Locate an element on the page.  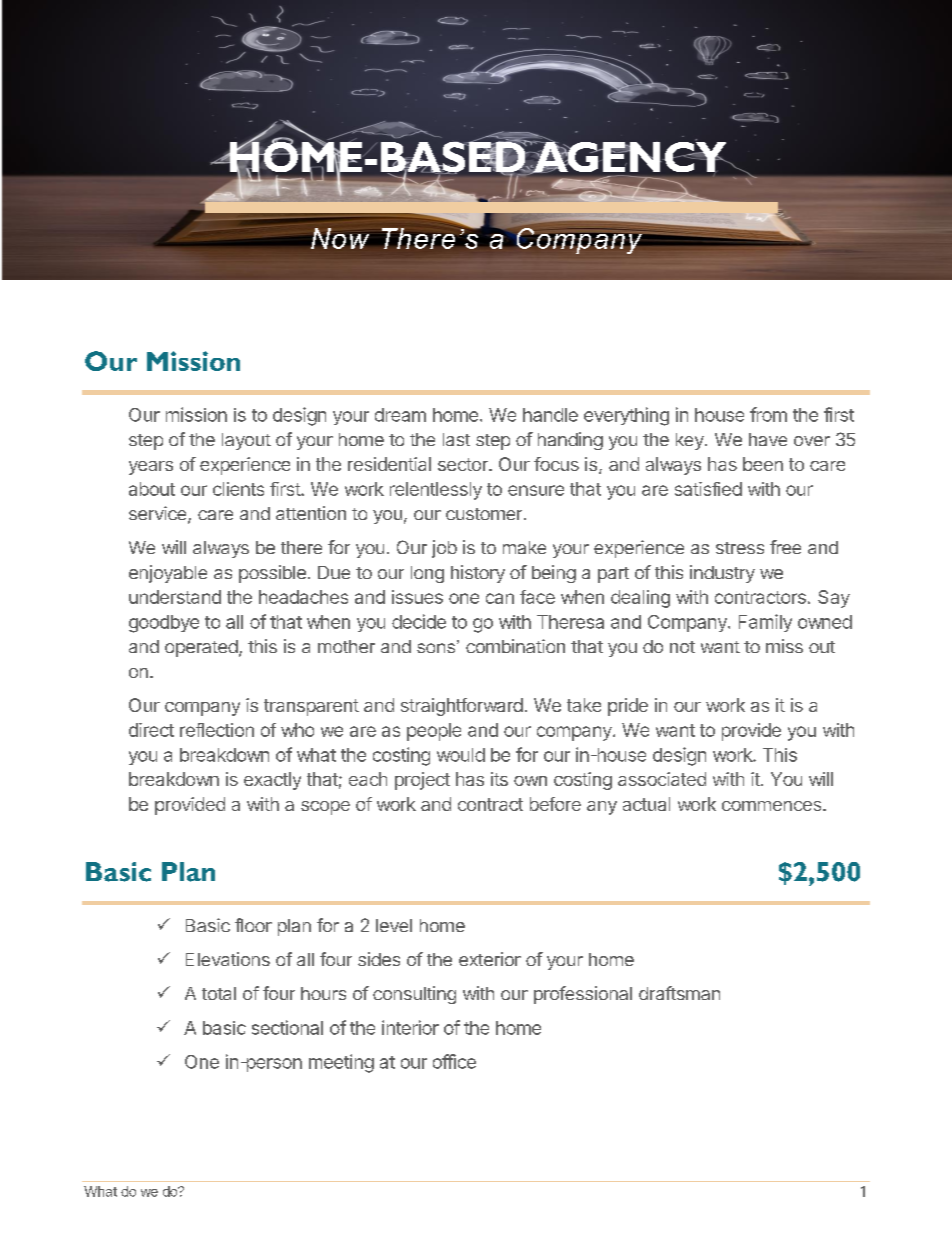
layout is located at coordinates (246, 441).
